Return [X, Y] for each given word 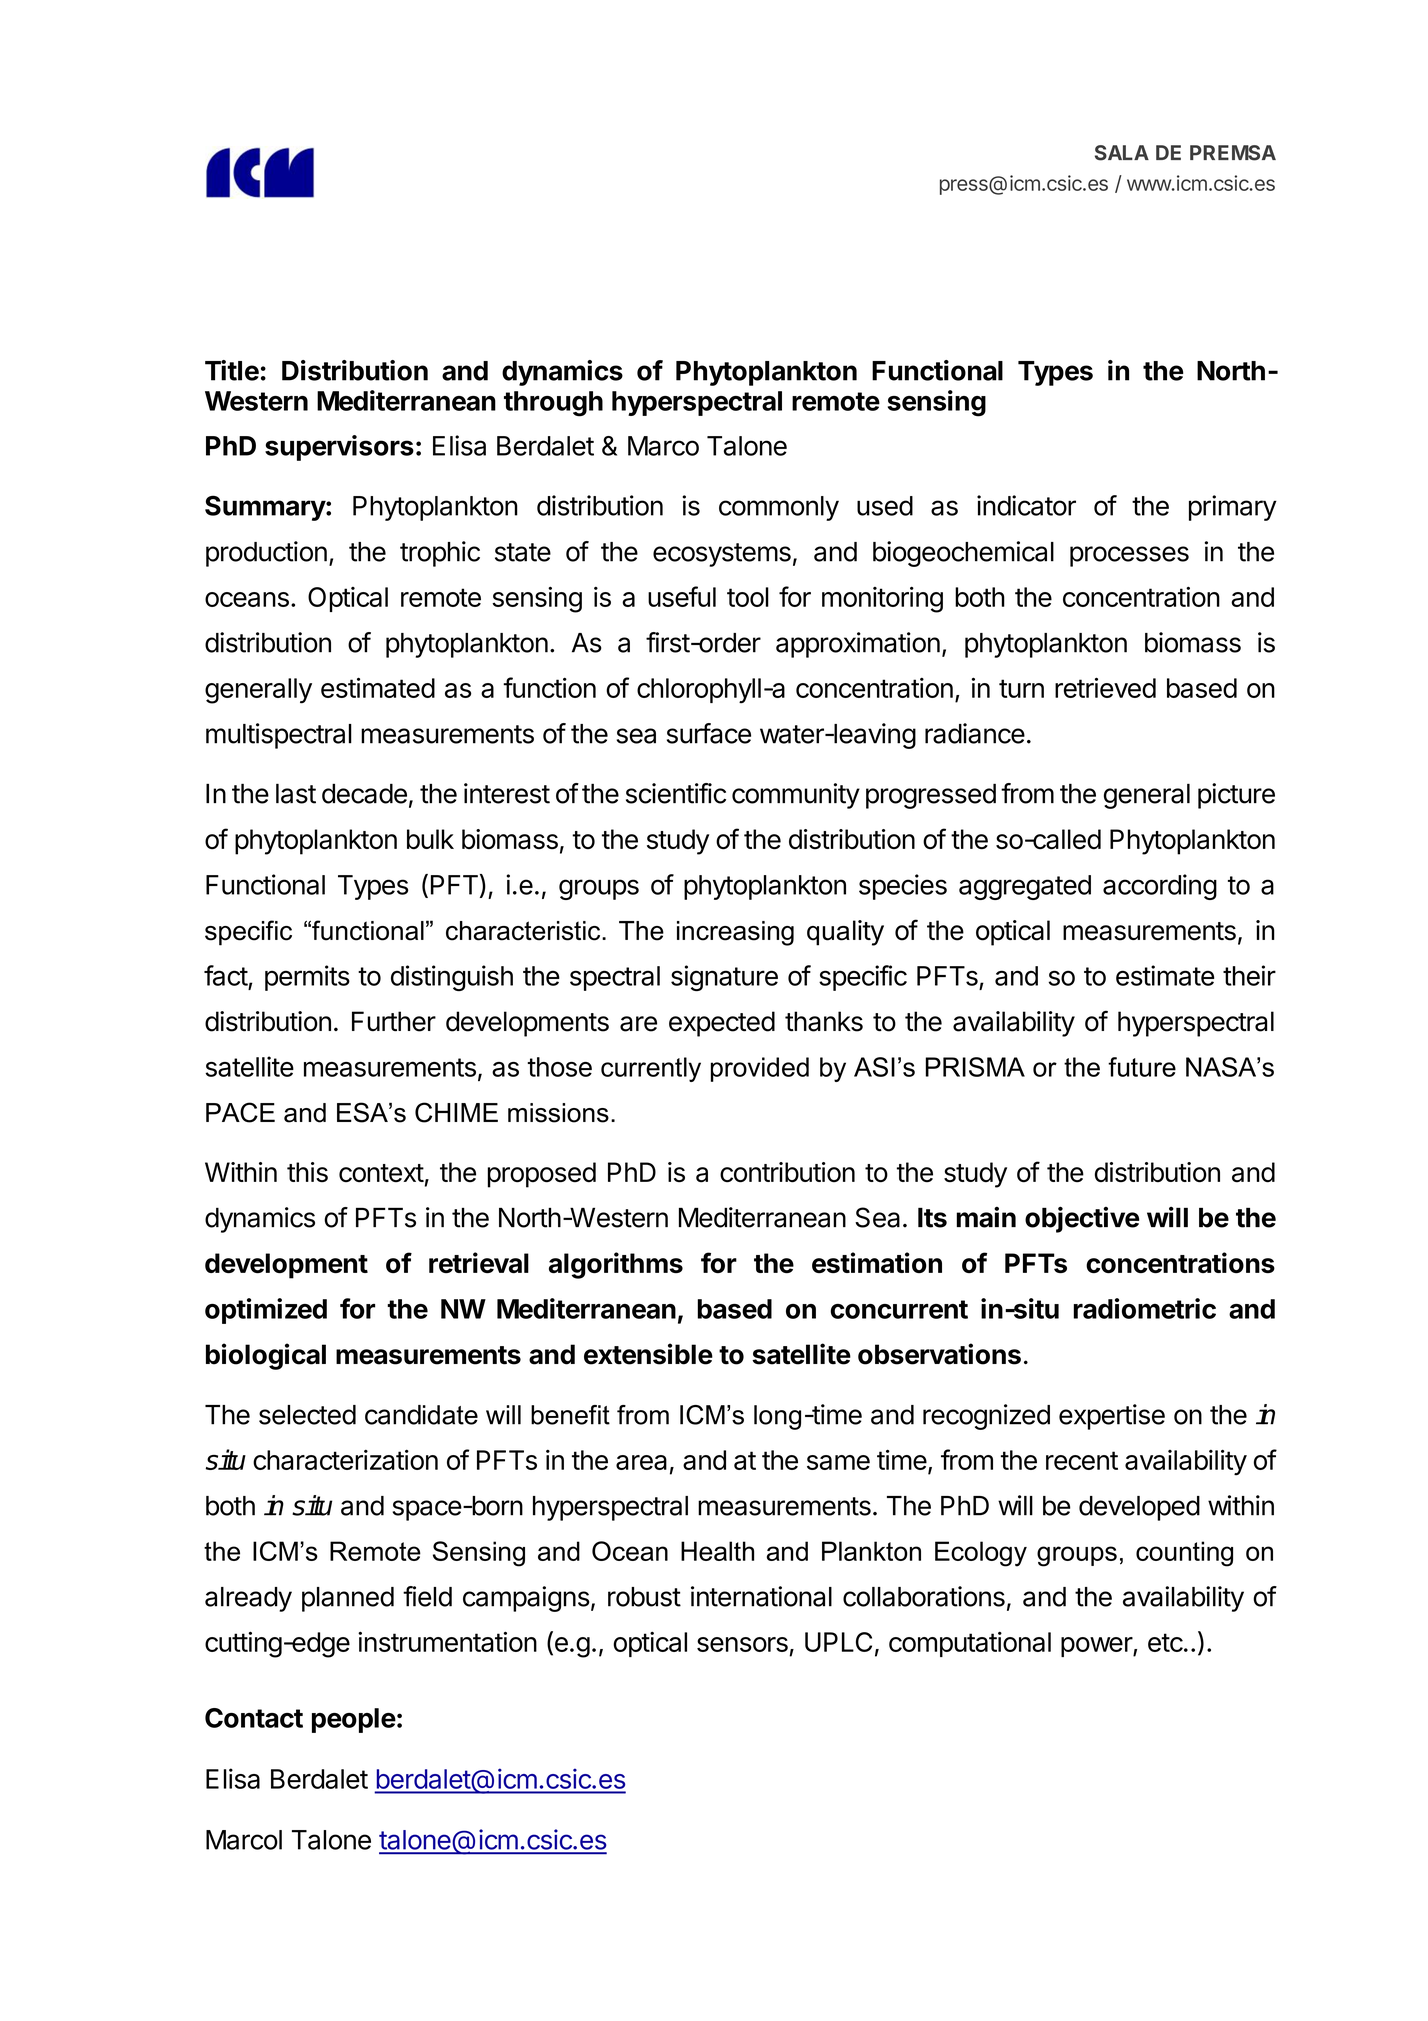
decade [364, 793]
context [381, 1173]
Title [232, 370]
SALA [1122, 153]
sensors [742, 1644]
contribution [787, 1172]
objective [1082, 1219]
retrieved [1105, 687]
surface [709, 733]
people [354, 1720]
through [553, 404]
